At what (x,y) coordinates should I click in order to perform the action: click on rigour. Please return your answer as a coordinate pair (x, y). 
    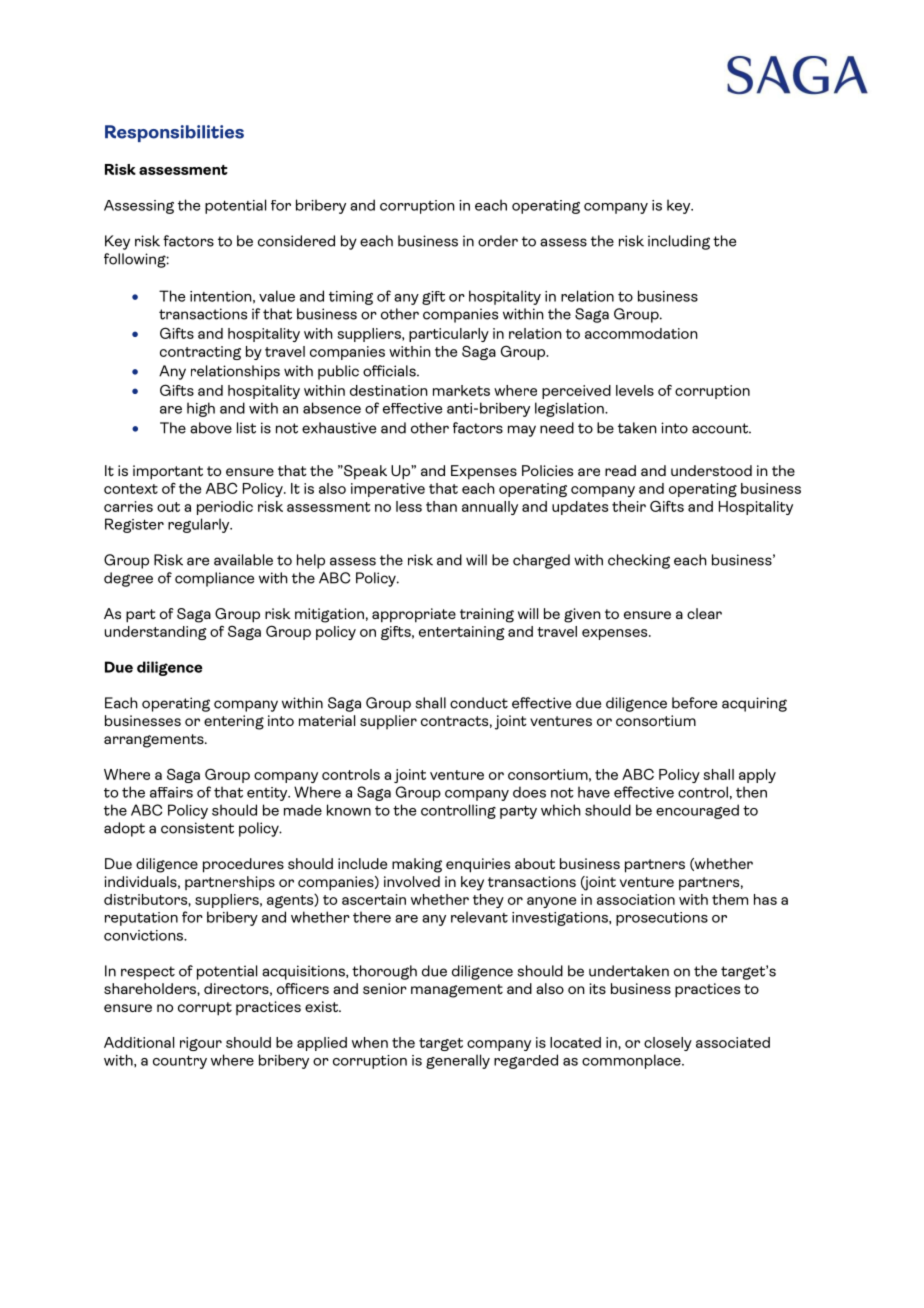
    Looking at the image, I should click on (201, 1044).
